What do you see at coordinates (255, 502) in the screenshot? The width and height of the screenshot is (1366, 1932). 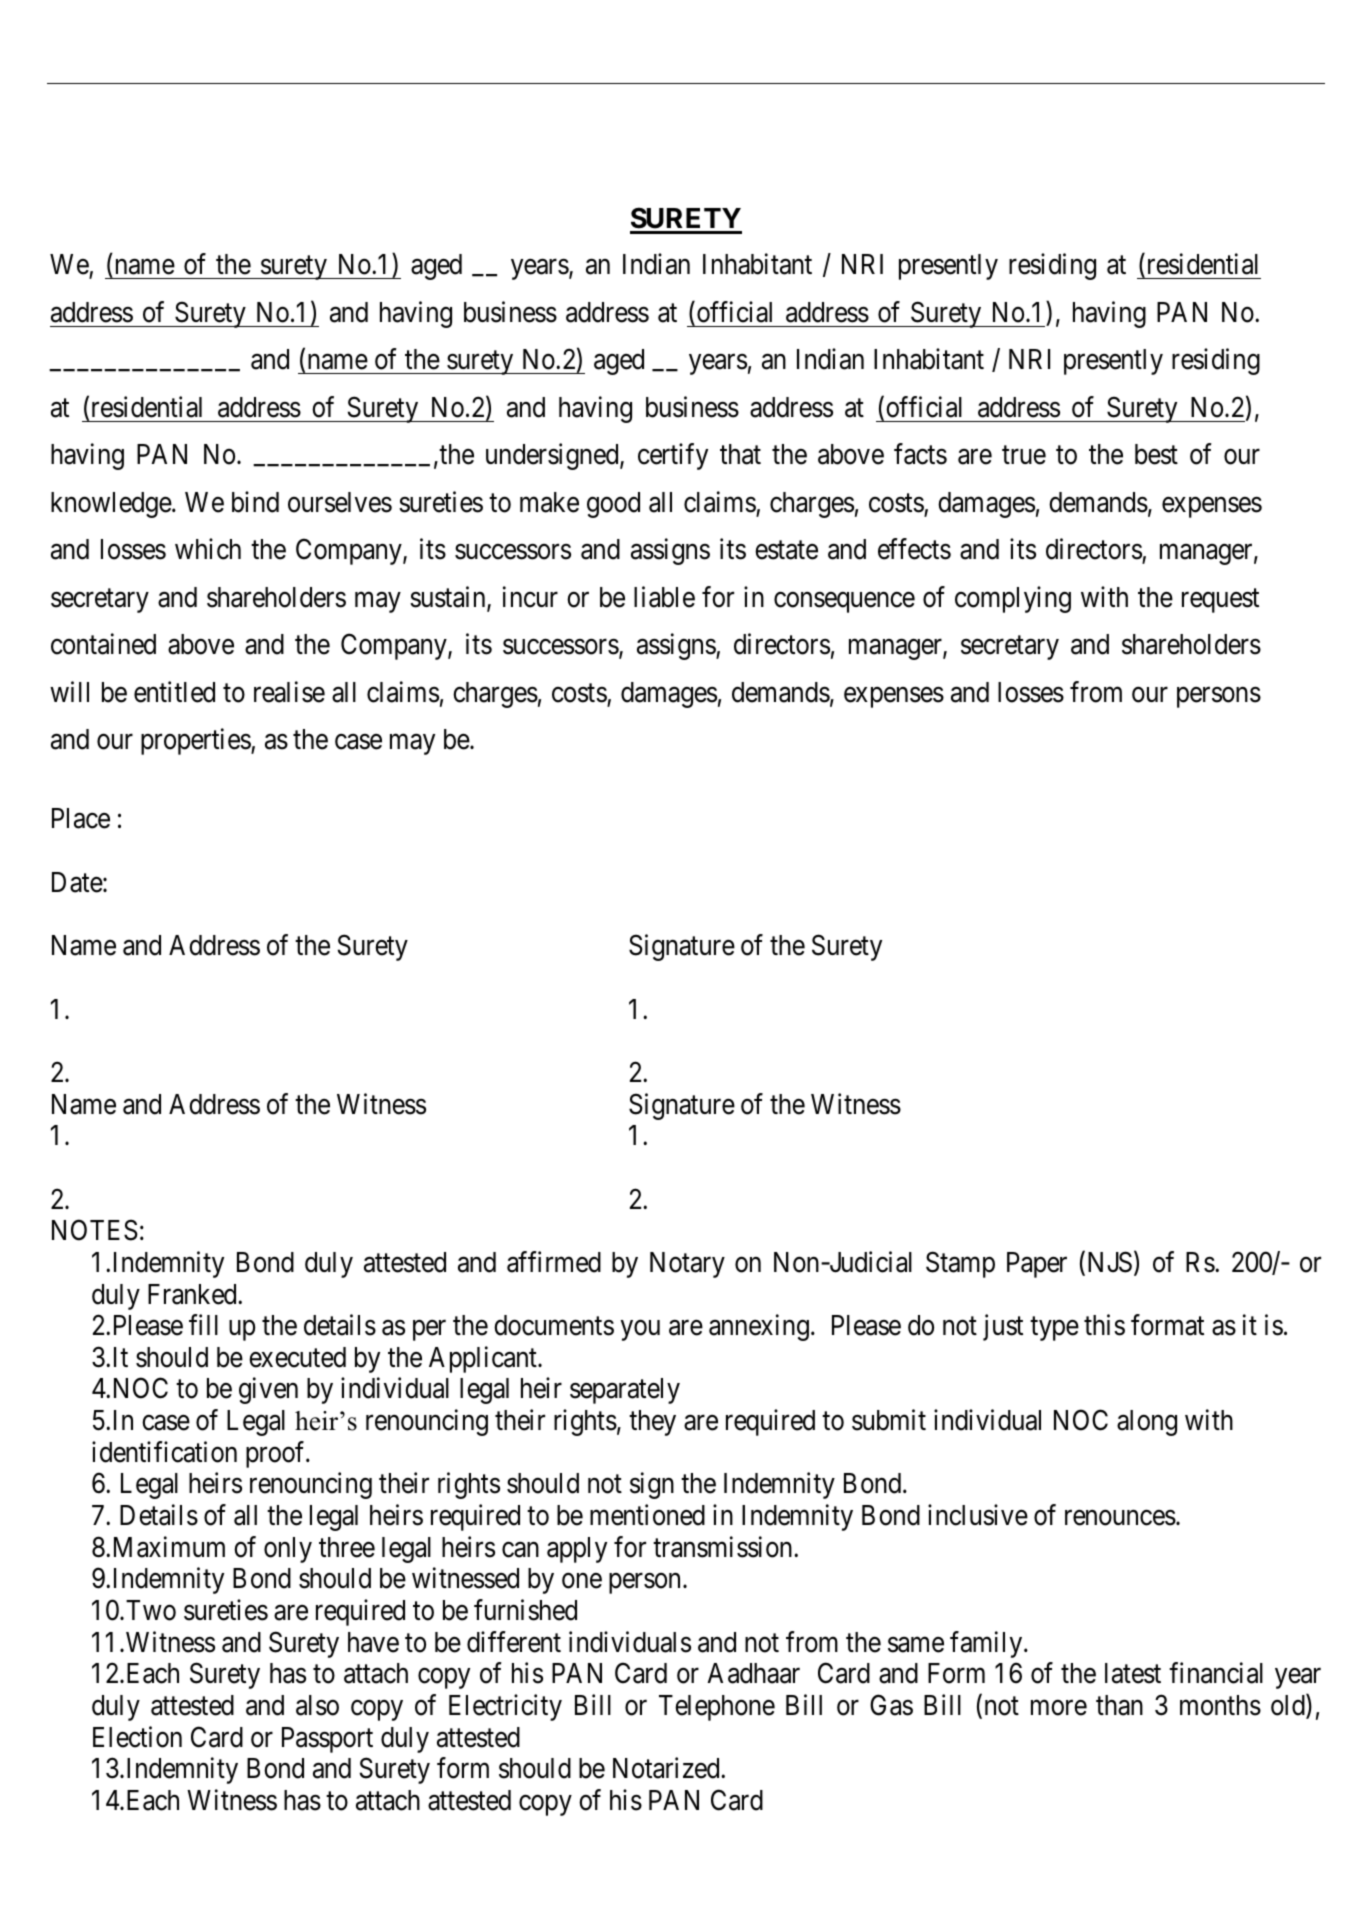 I see `bind` at bounding box center [255, 502].
